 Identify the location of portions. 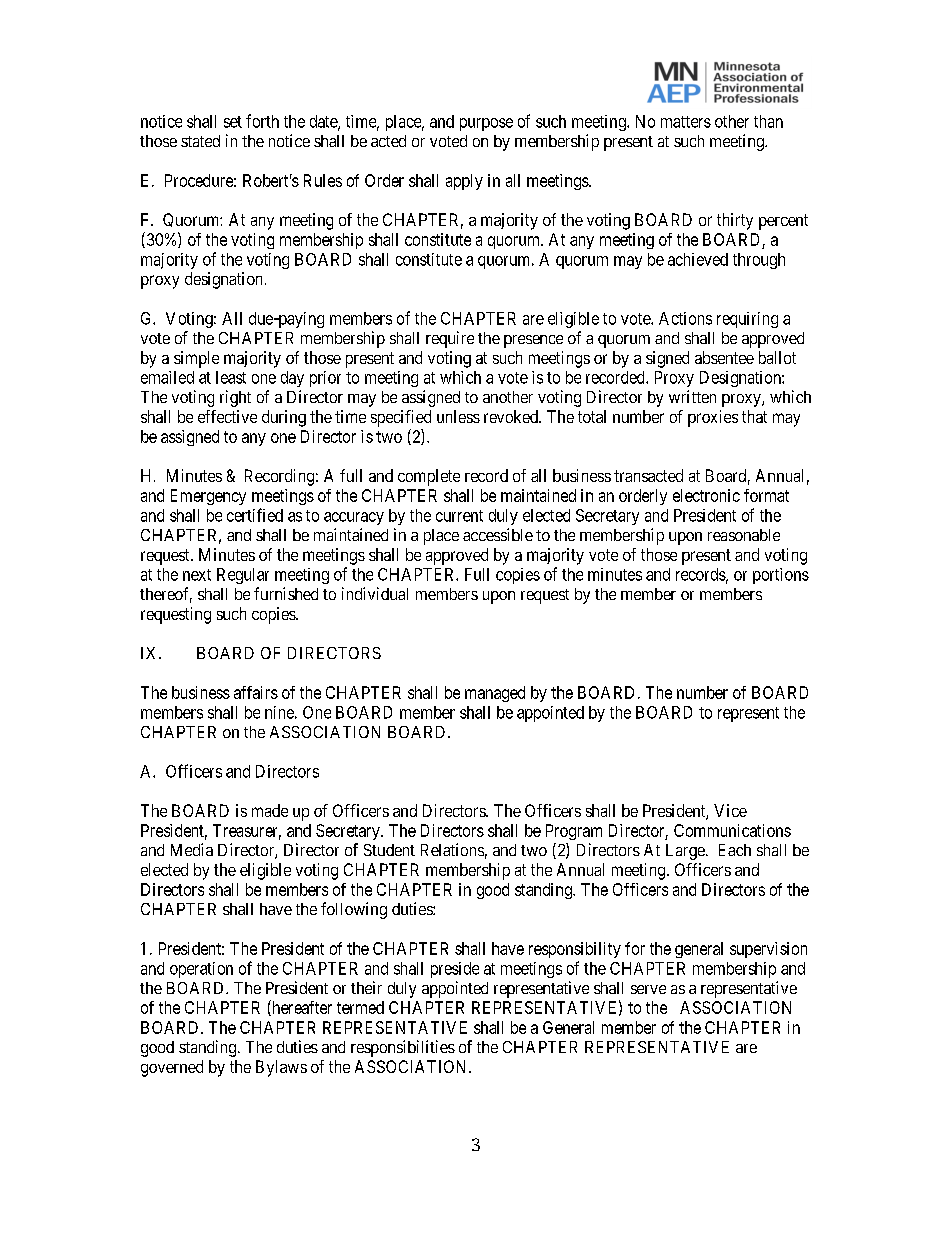
(781, 576).
